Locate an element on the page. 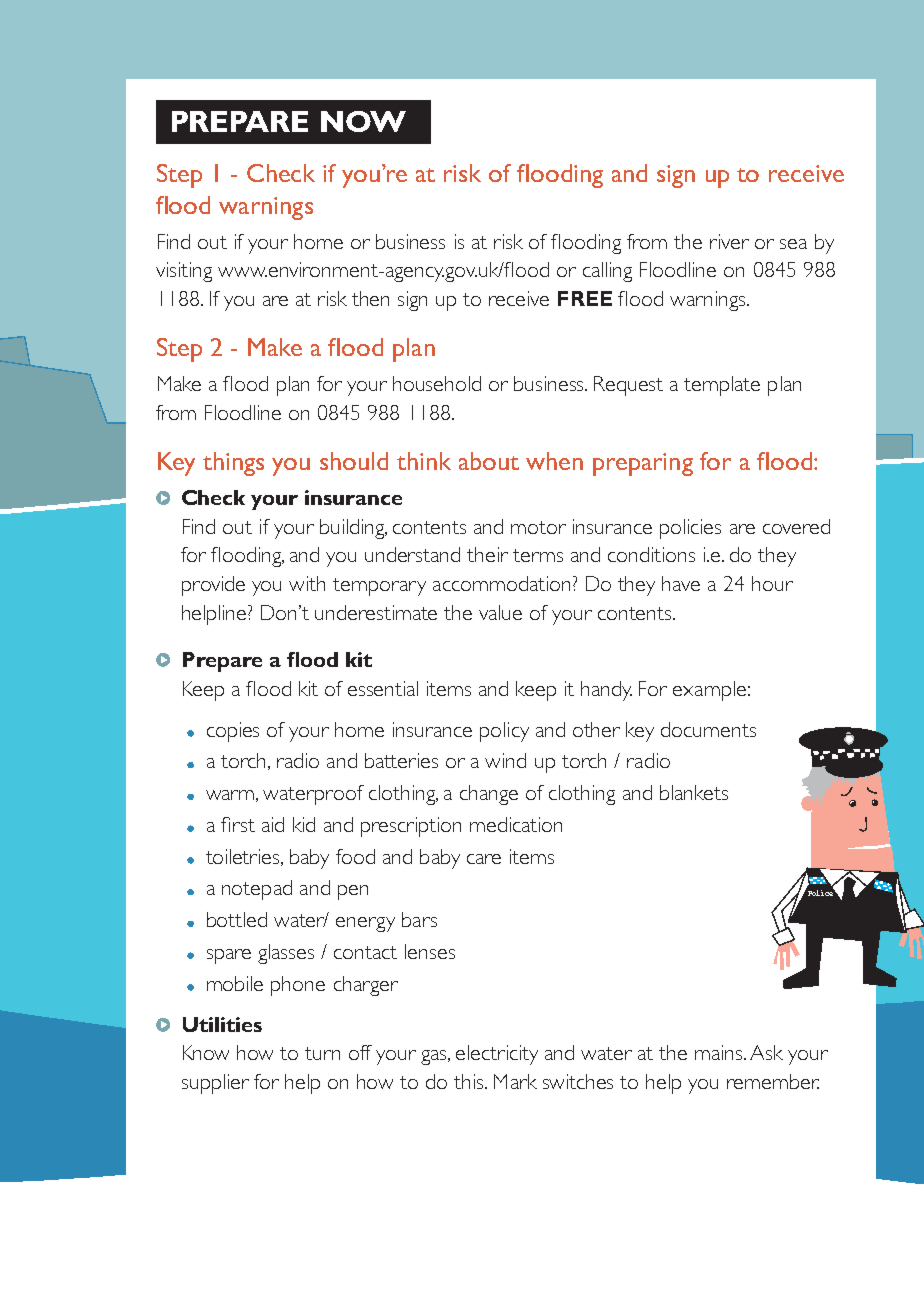 The height and width of the page is (1311, 924). provide is located at coordinates (213, 586).
